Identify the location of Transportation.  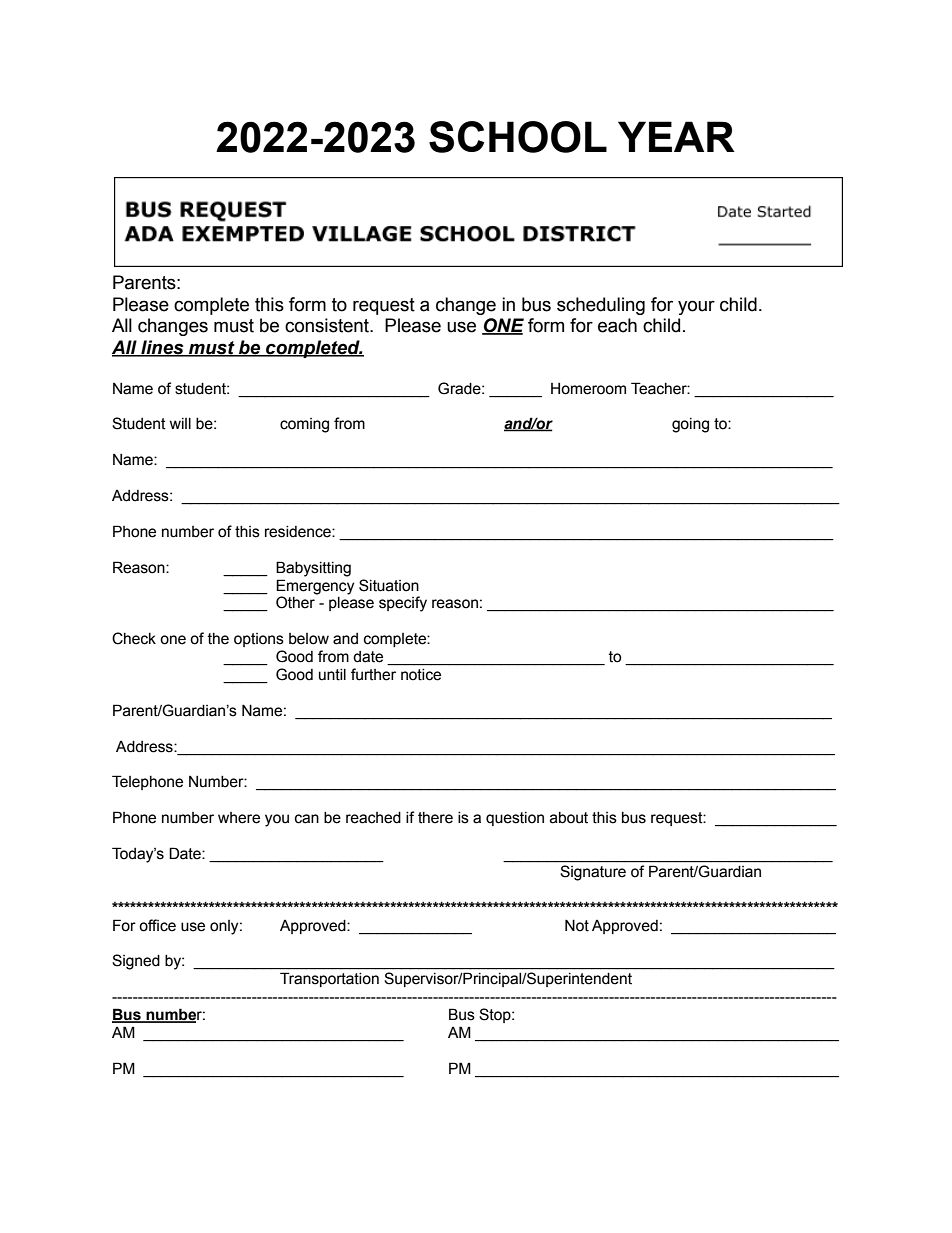
(329, 979).
